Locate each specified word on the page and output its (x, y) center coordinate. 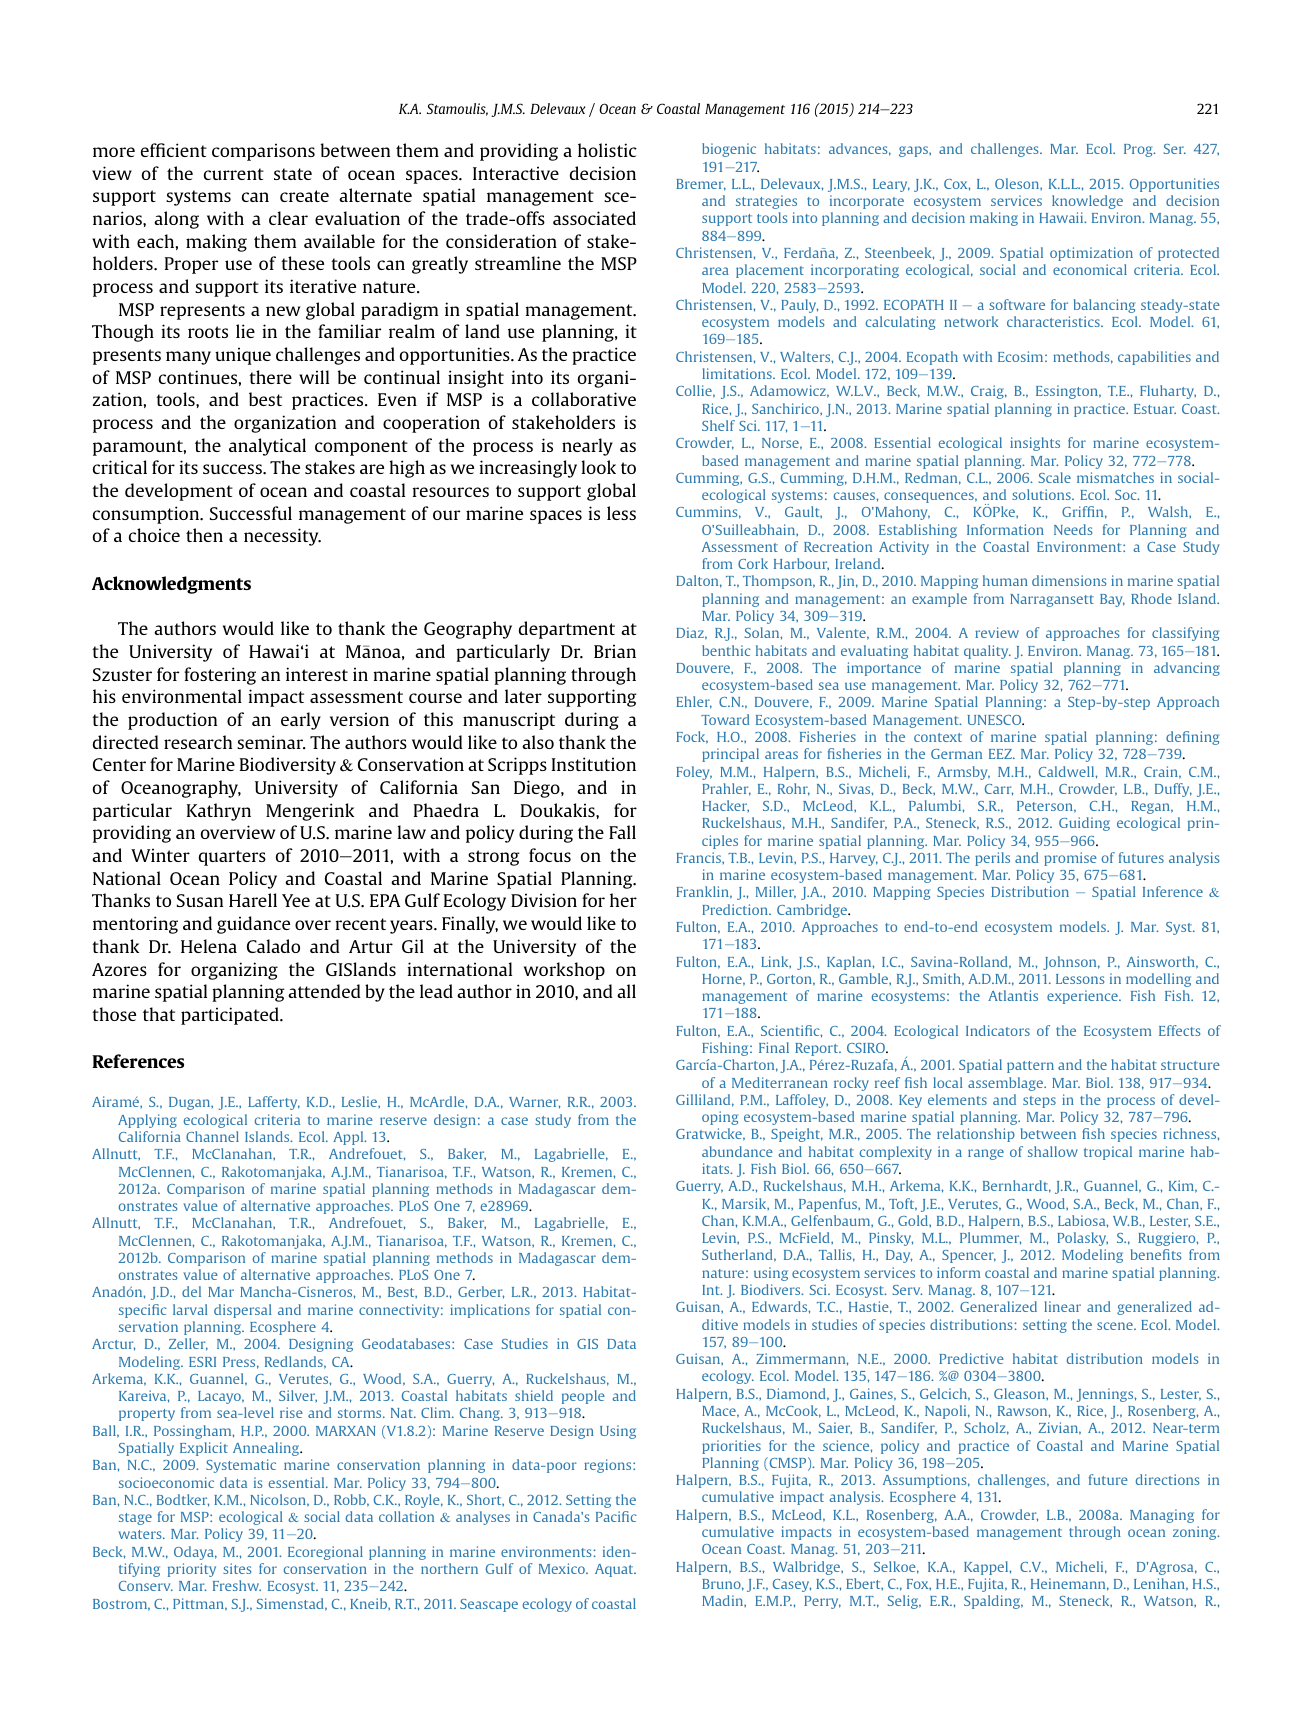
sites (237, 1568)
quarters (232, 858)
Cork (753, 563)
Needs (1073, 529)
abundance (737, 1151)
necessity (282, 537)
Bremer (701, 185)
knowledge (1087, 202)
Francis (699, 857)
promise (1070, 859)
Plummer (990, 1238)
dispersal (242, 1311)
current (234, 174)
